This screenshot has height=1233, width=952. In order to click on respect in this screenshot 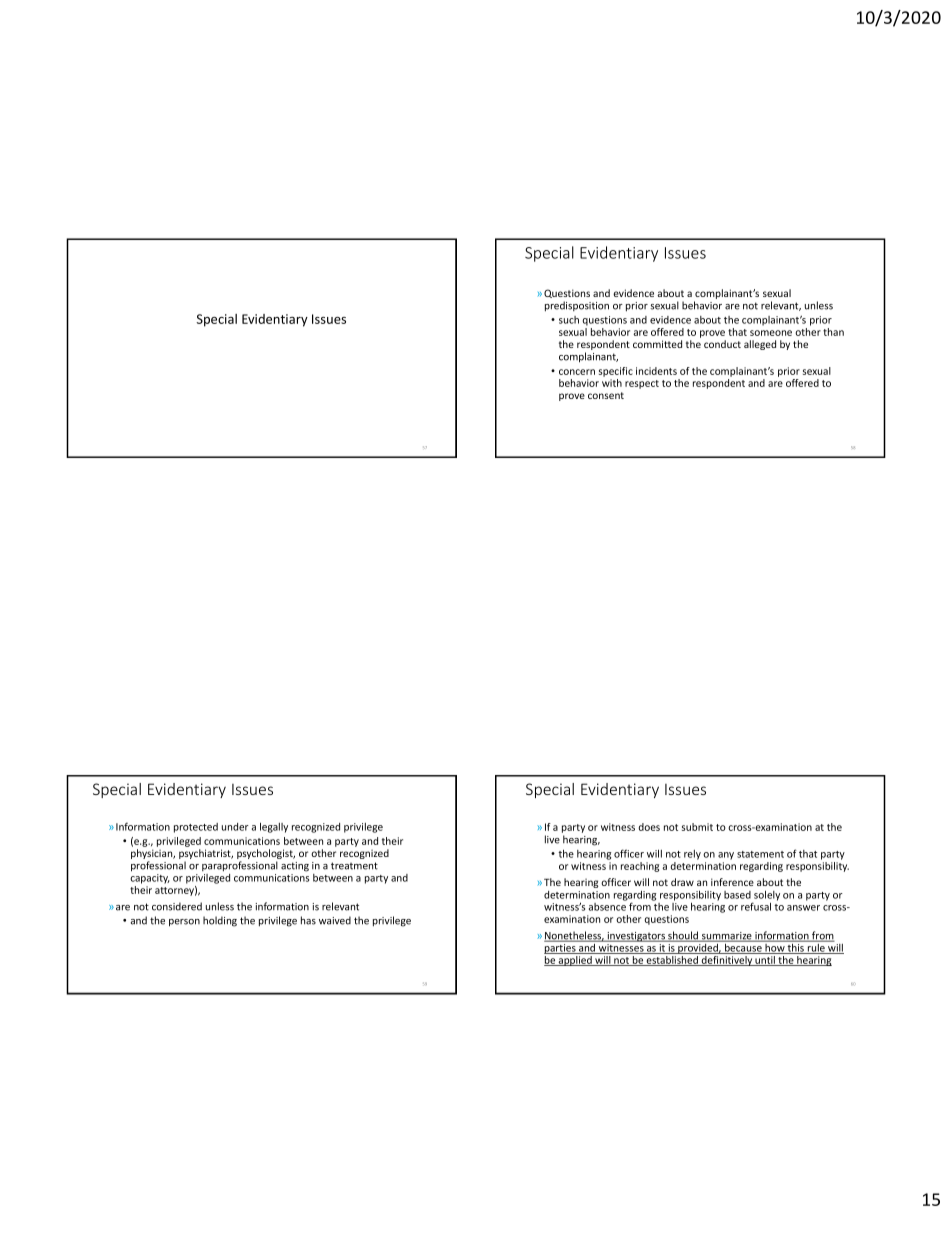, I will do `click(642, 384)`.
